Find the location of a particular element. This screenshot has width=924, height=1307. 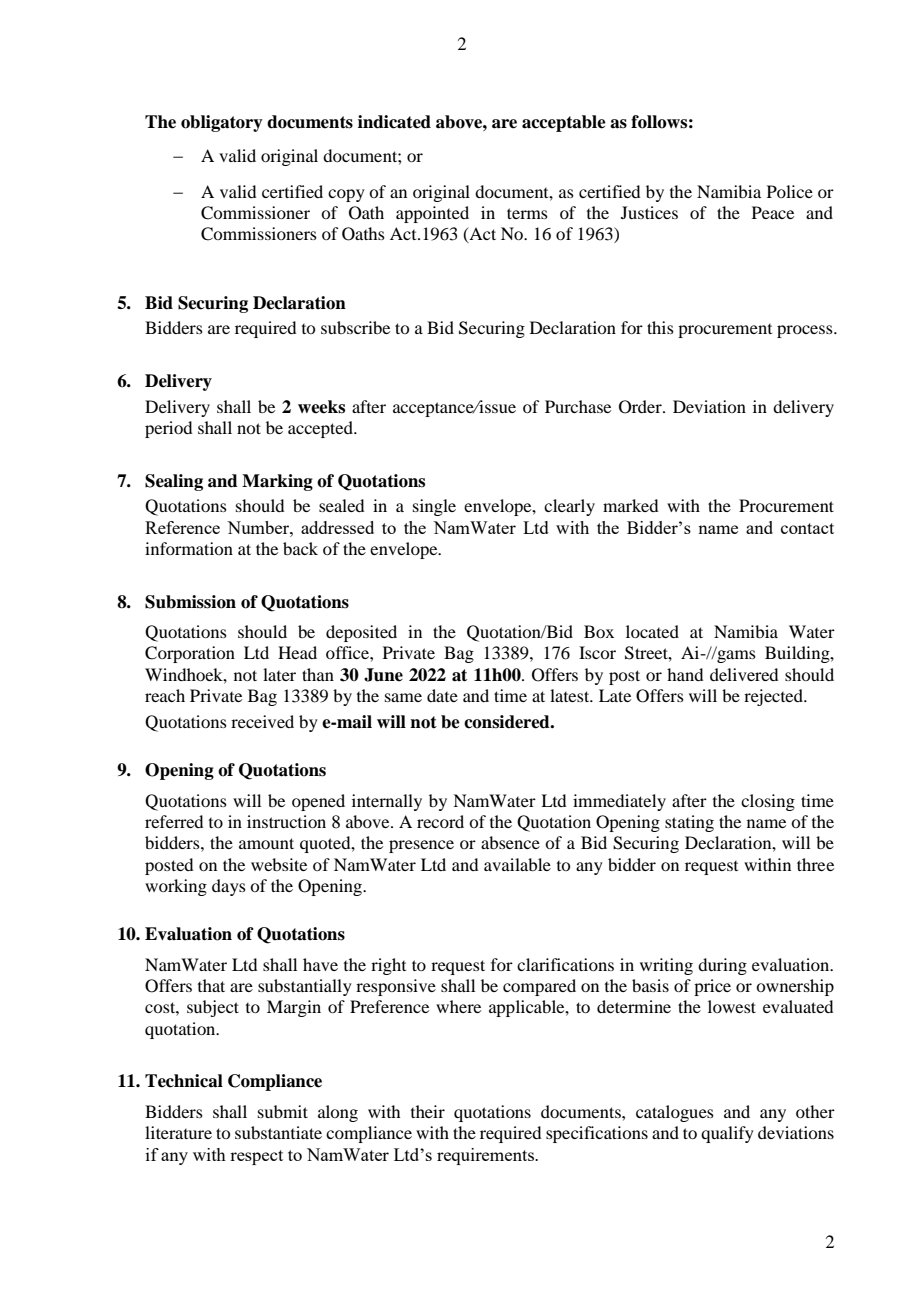

obligatory is located at coordinates (222, 123).
